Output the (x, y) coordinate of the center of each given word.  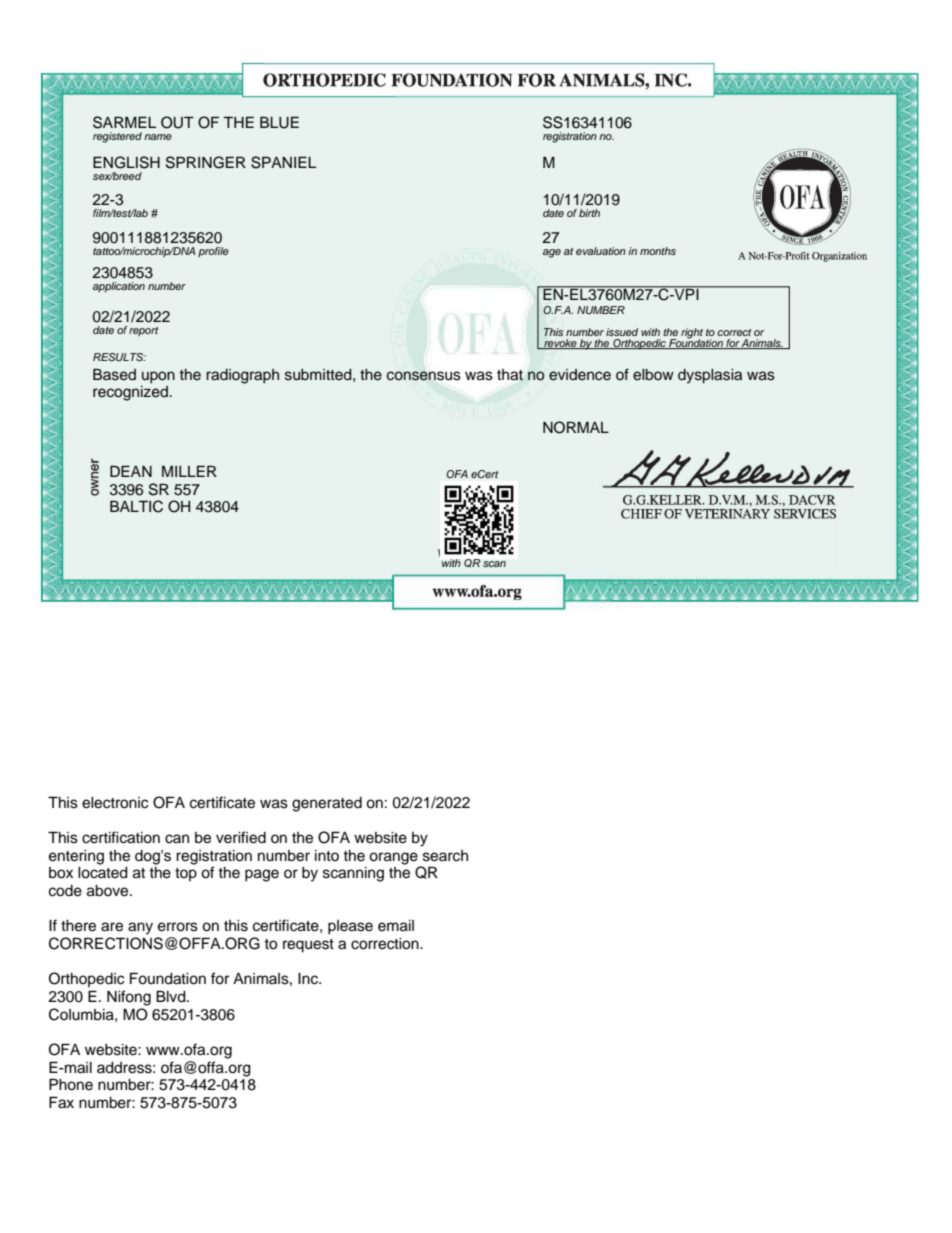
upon (158, 377)
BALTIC (136, 506)
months (658, 251)
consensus (424, 376)
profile (213, 252)
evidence (580, 375)
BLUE (279, 122)
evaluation (601, 251)
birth (589, 213)
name (158, 137)
